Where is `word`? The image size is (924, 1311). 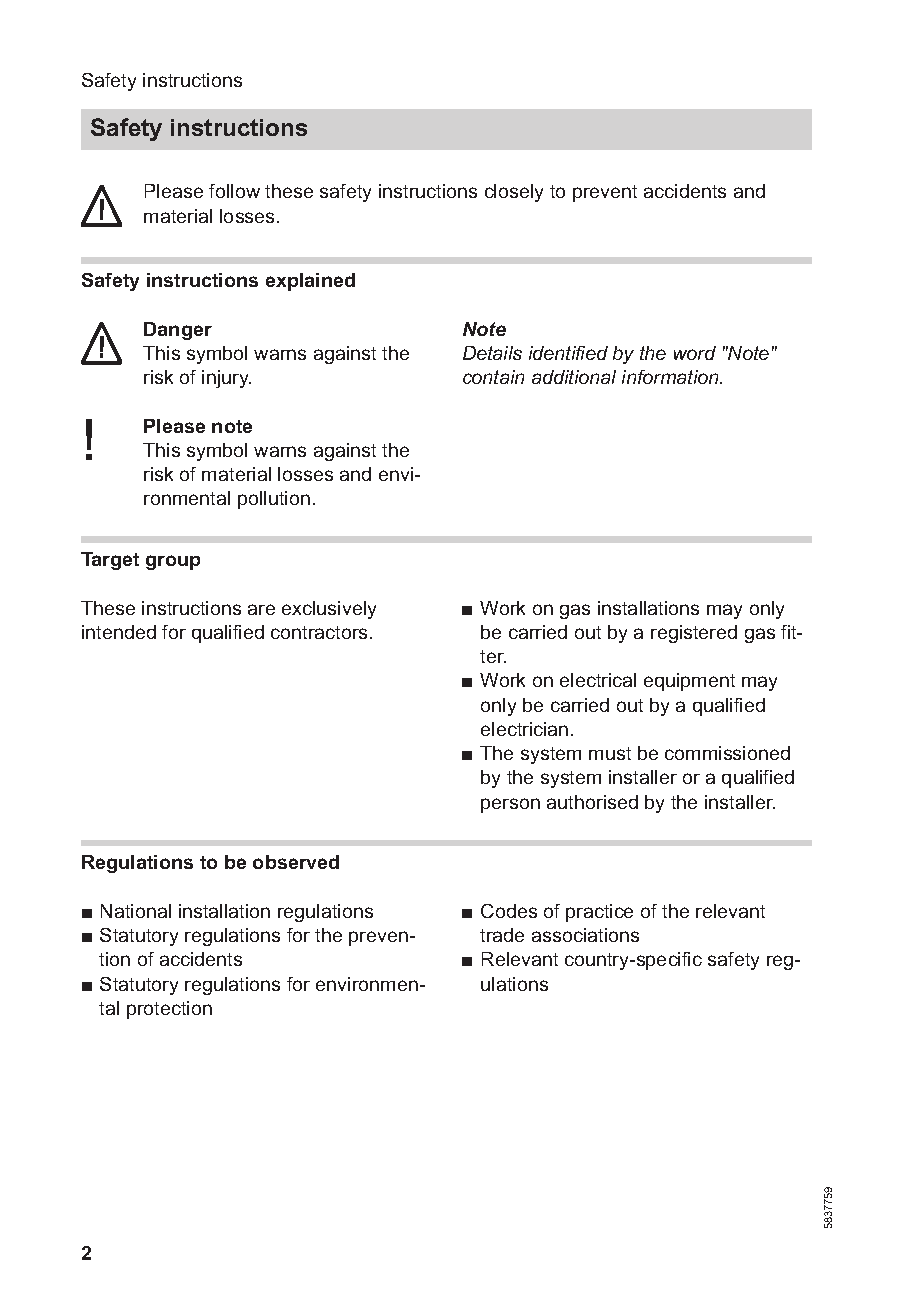
word is located at coordinates (695, 353).
